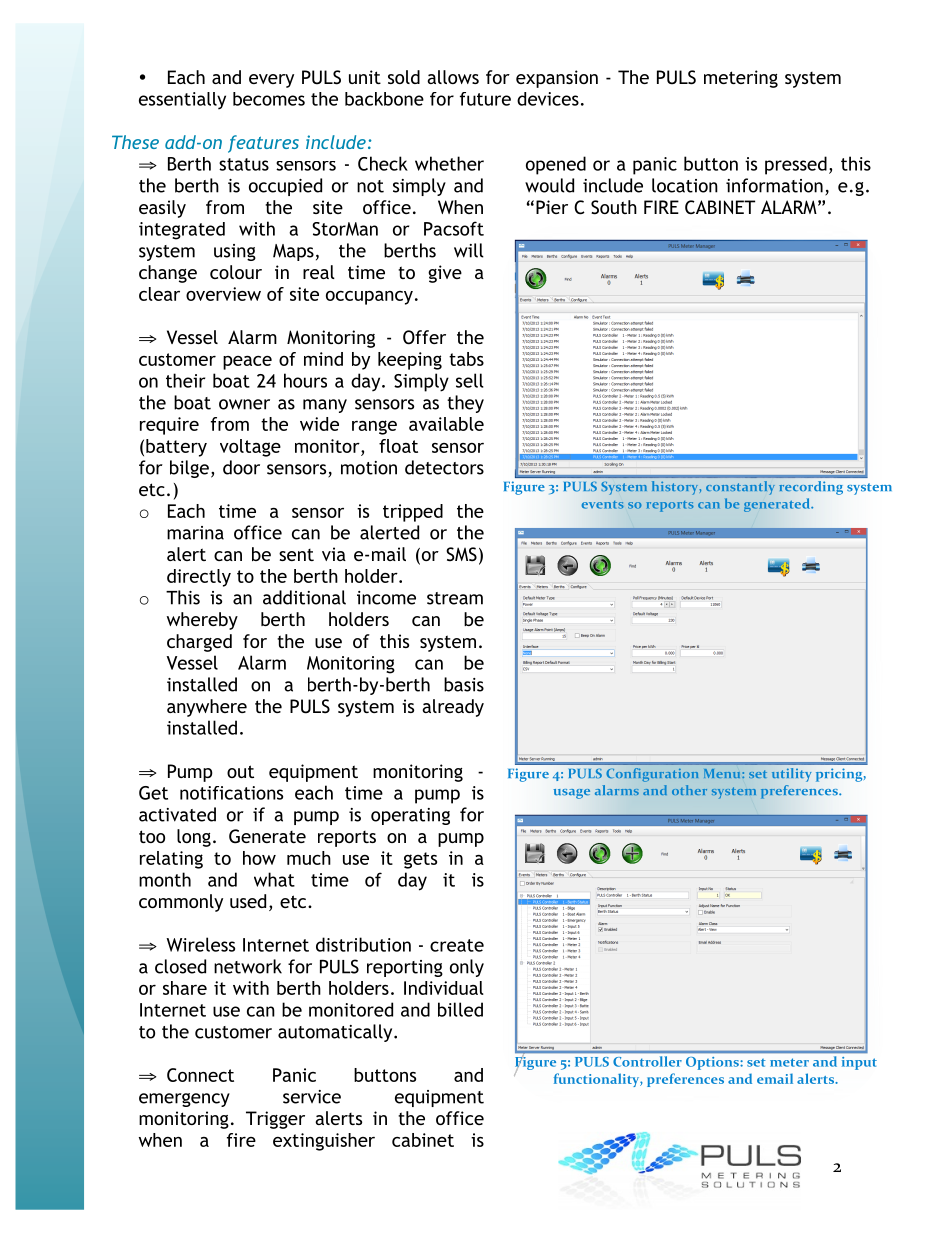 Image resolution: width=952 pixels, height=1233 pixels. What do you see at coordinates (572, 794) in the screenshot?
I see `usage` at bounding box center [572, 794].
